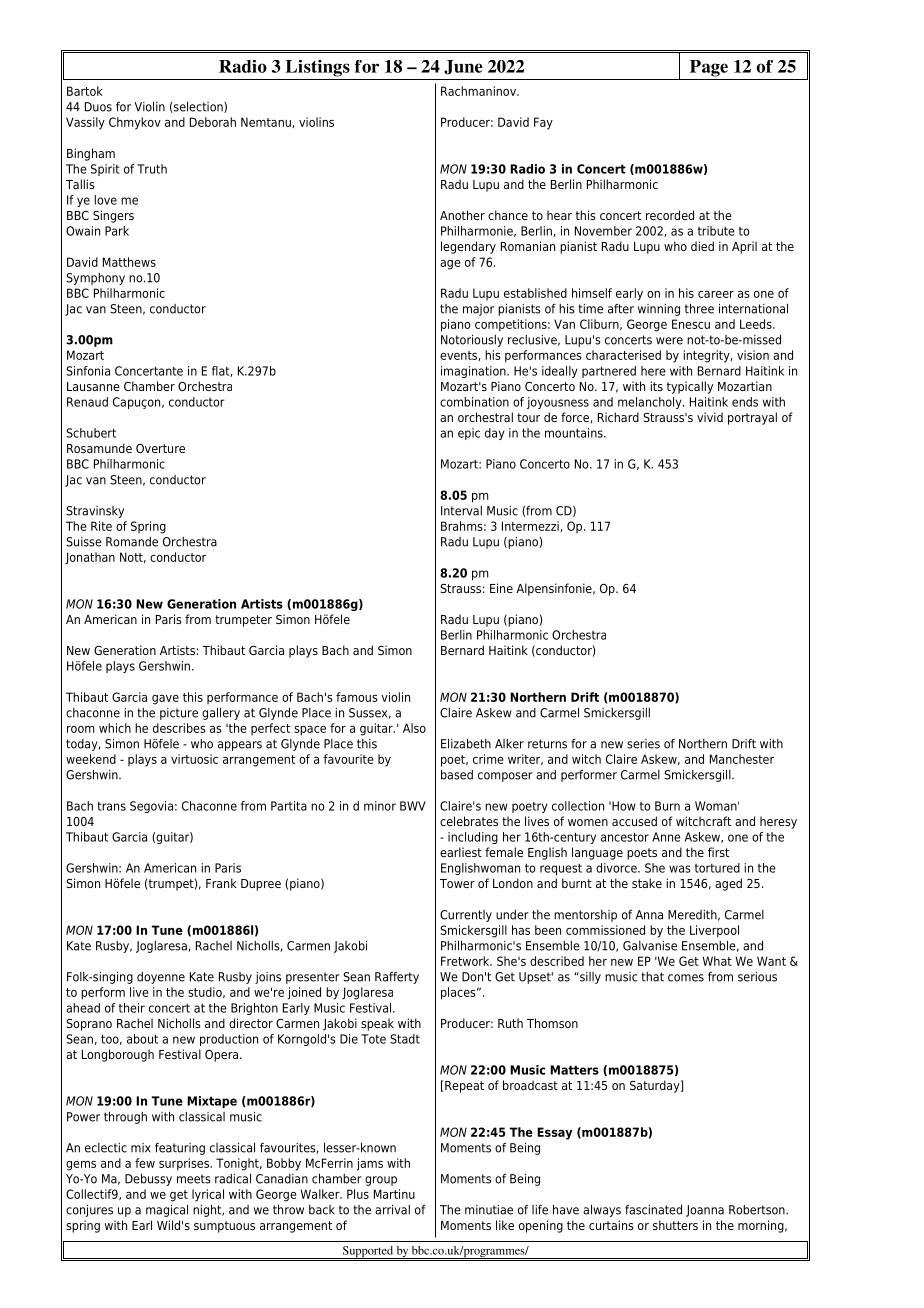  What do you see at coordinates (160, 448) in the screenshot?
I see `Overture` at bounding box center [160, 448].
